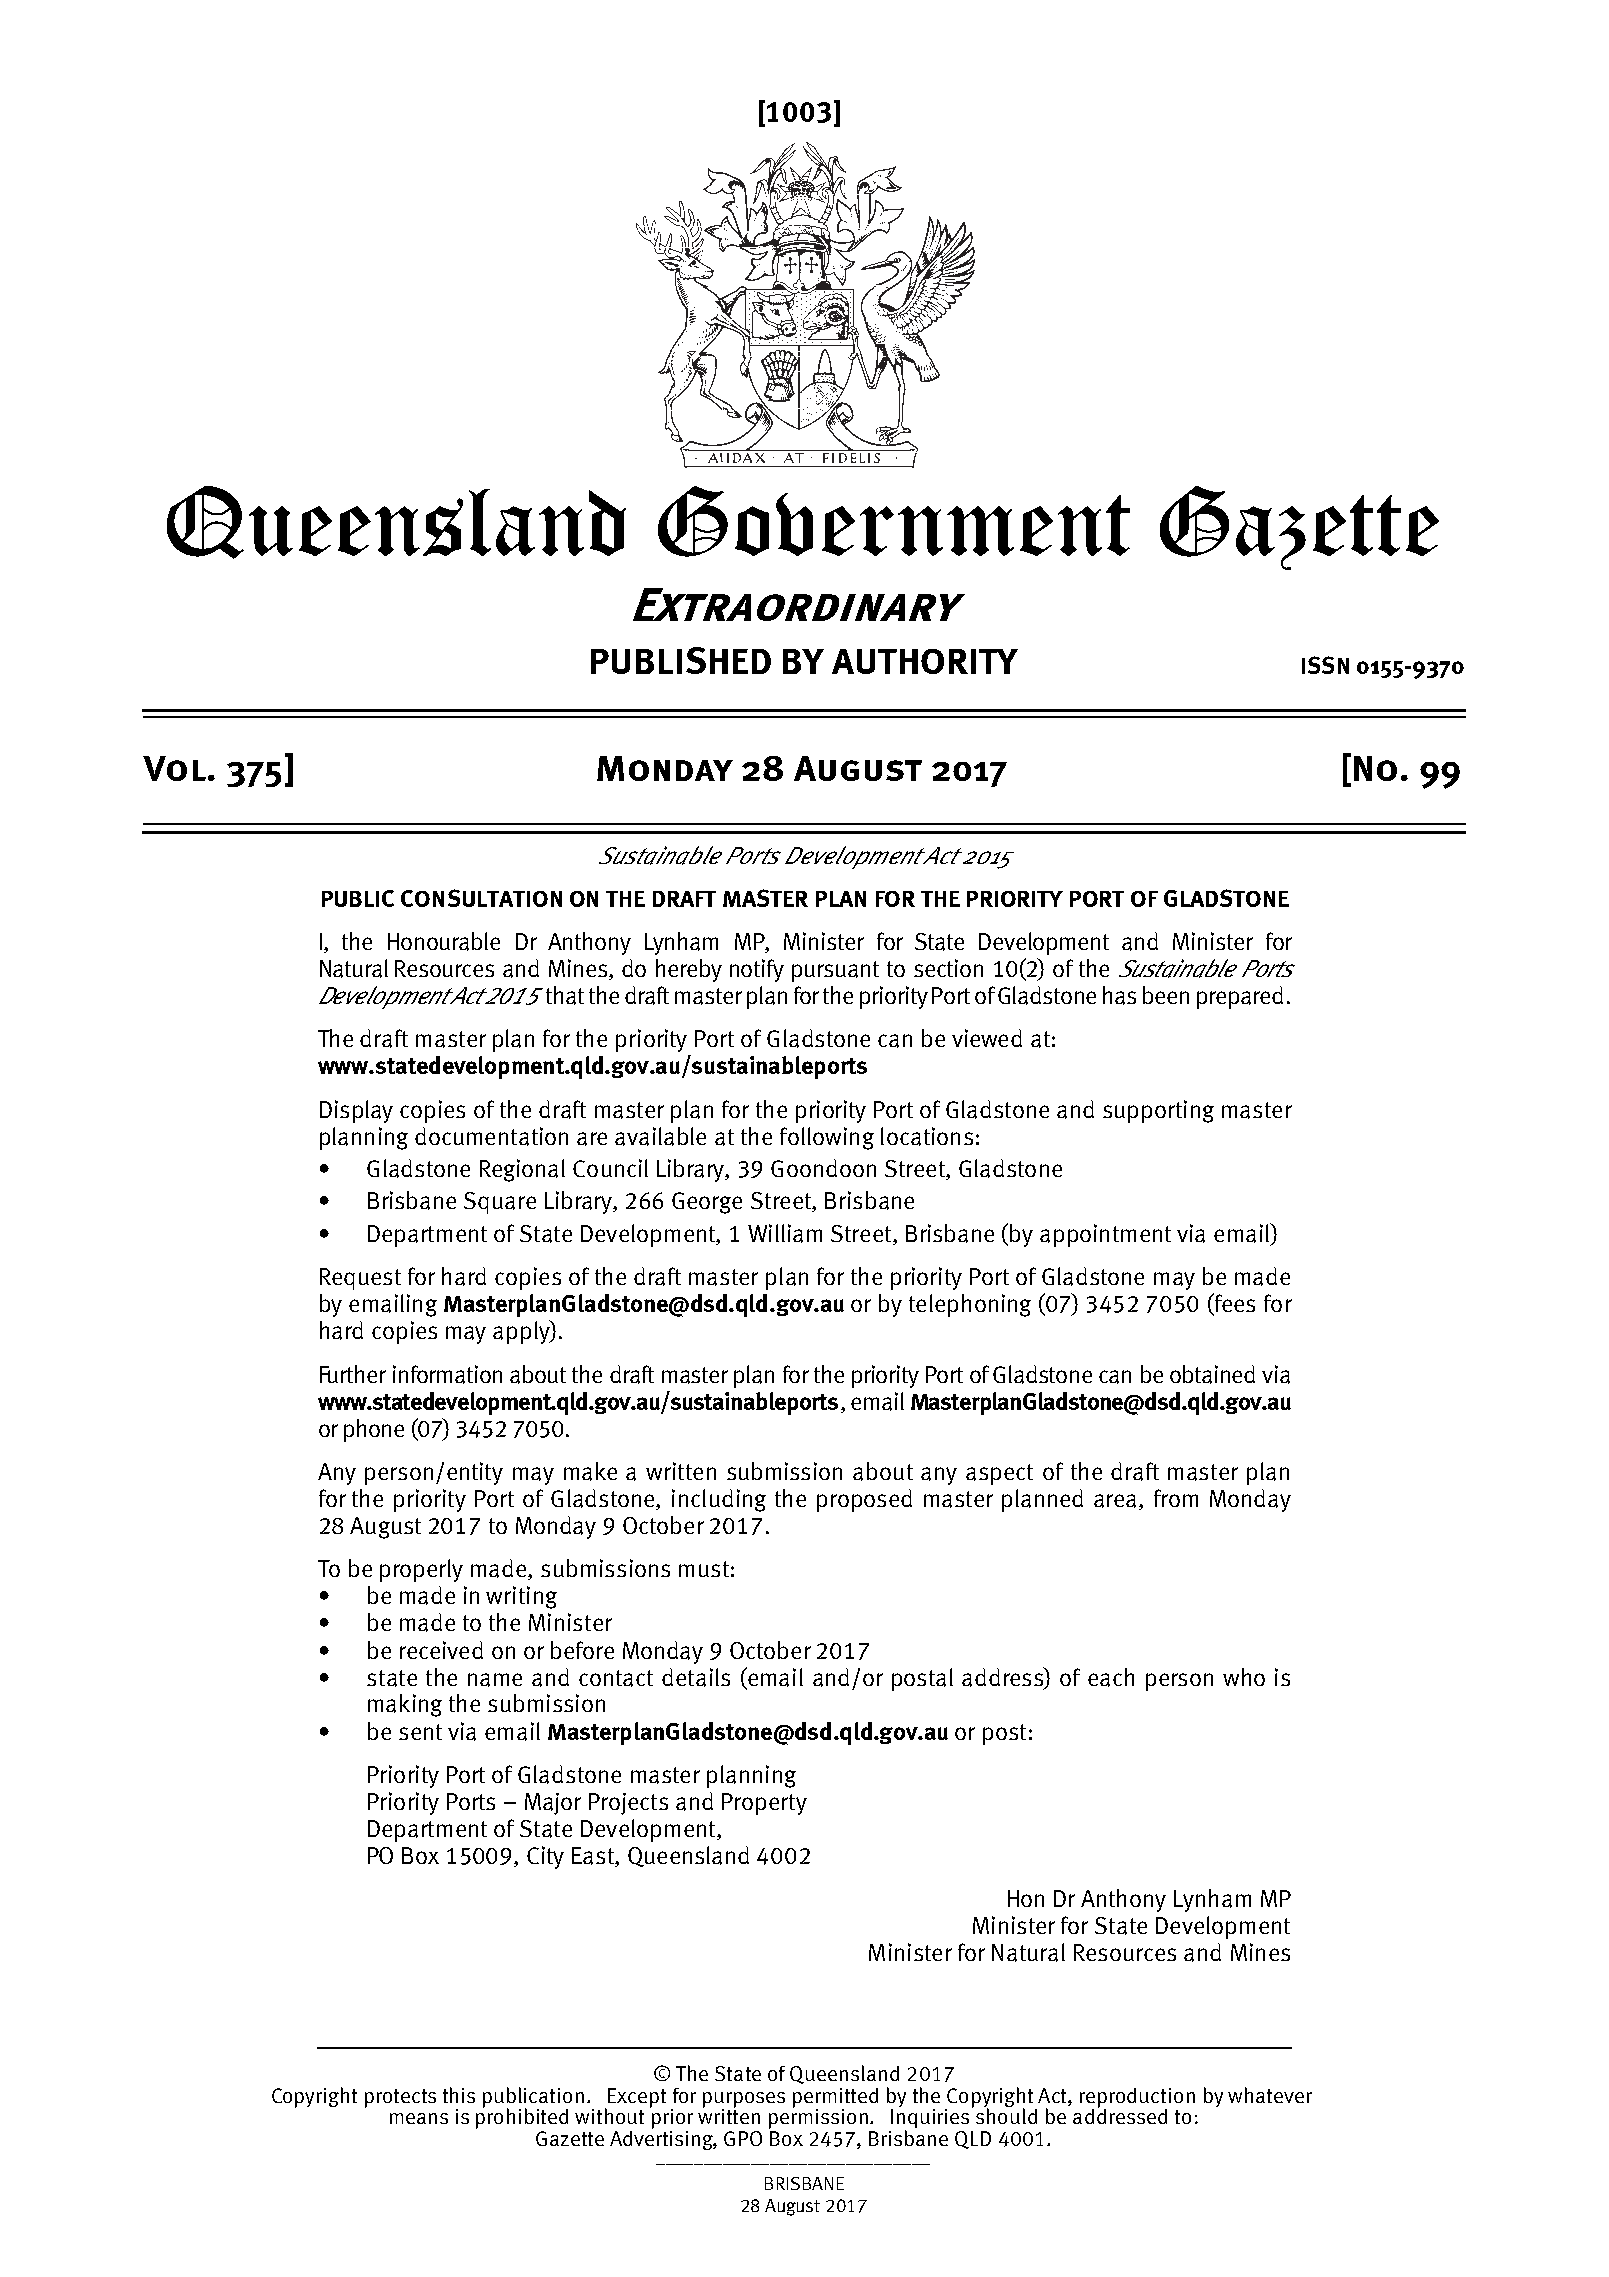 Image resolution: width=1609 pixels, height=2277 pixels. Describe the element at coordinates (174, 768) in the screenshot. I see `Vol` at that location.
